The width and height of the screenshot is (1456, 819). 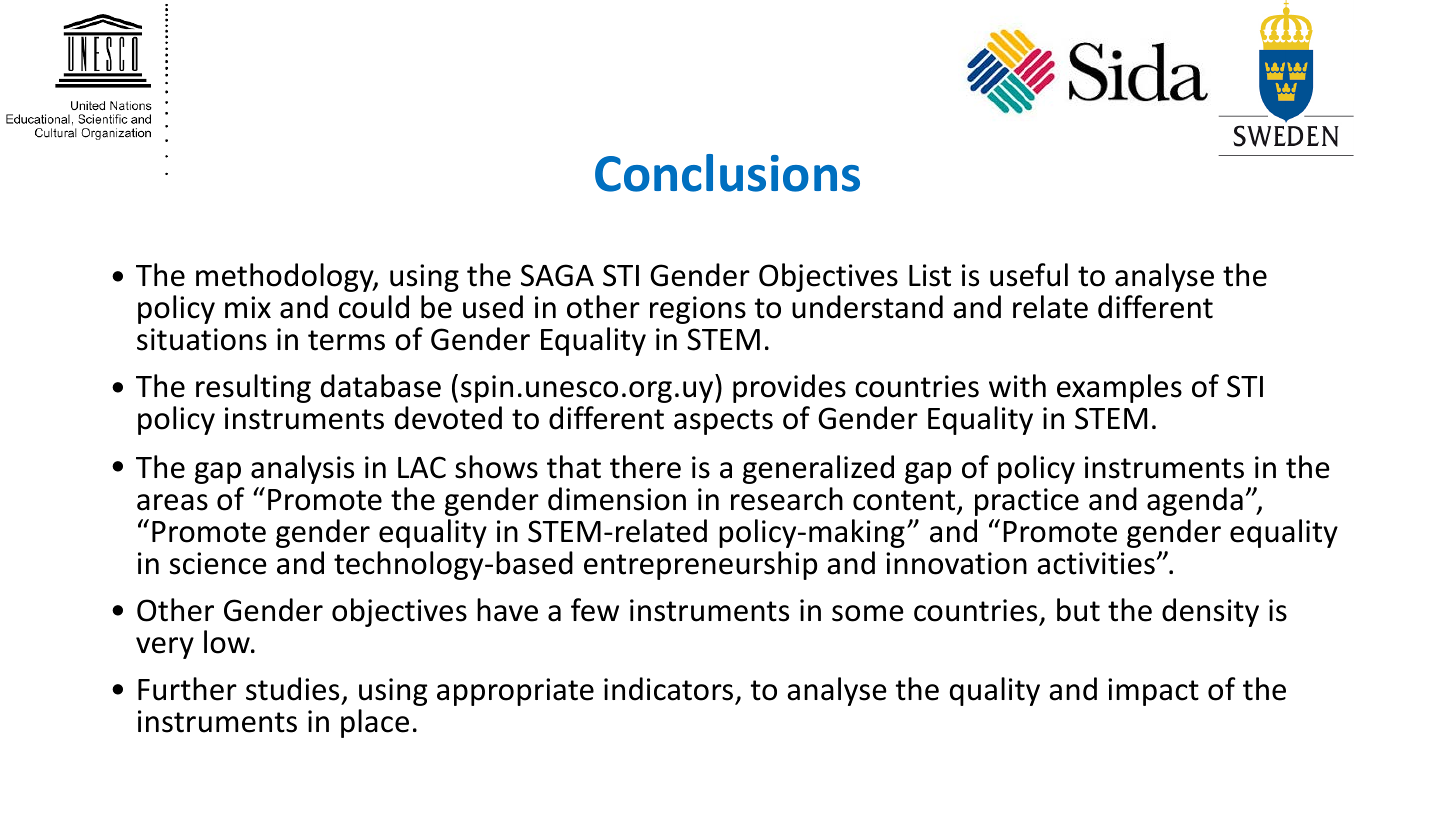 I want to click on Conclusions, so click(x=727, y=173).
